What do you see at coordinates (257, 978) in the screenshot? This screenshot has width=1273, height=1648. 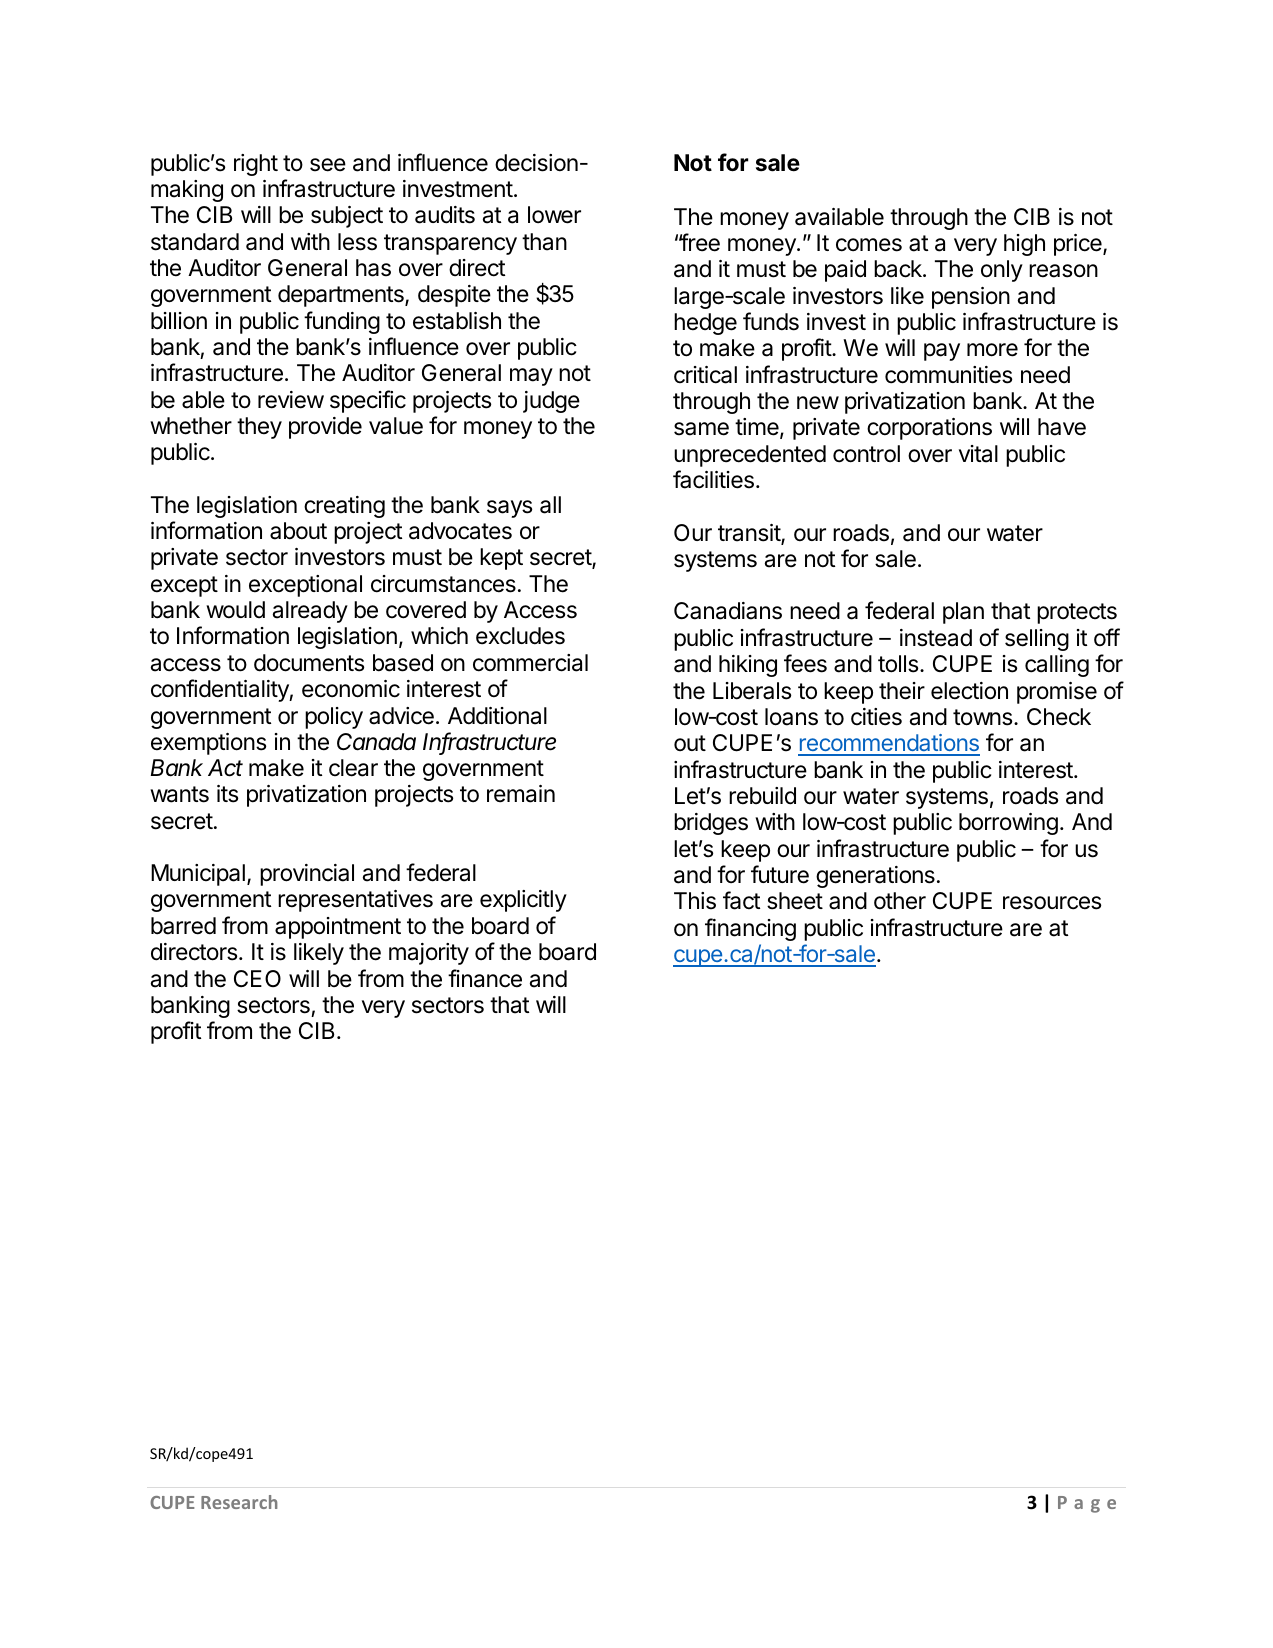 I see `CEO` at bounding box center [257, 978].
